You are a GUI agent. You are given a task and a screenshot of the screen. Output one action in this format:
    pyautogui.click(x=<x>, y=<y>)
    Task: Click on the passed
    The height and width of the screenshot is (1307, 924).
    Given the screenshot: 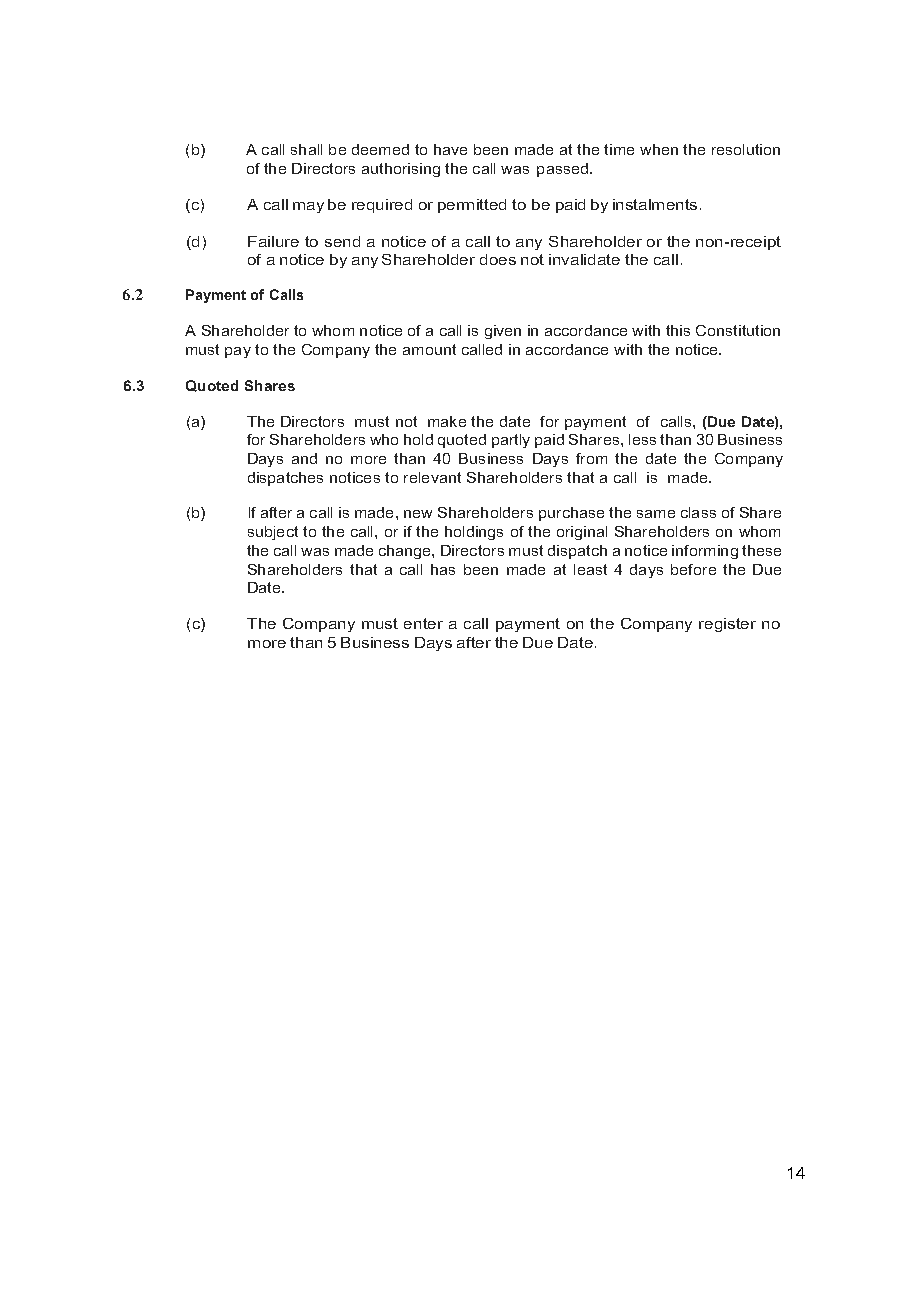 What is the action you would take?
    pyautogui.click(x=564, y=170)
